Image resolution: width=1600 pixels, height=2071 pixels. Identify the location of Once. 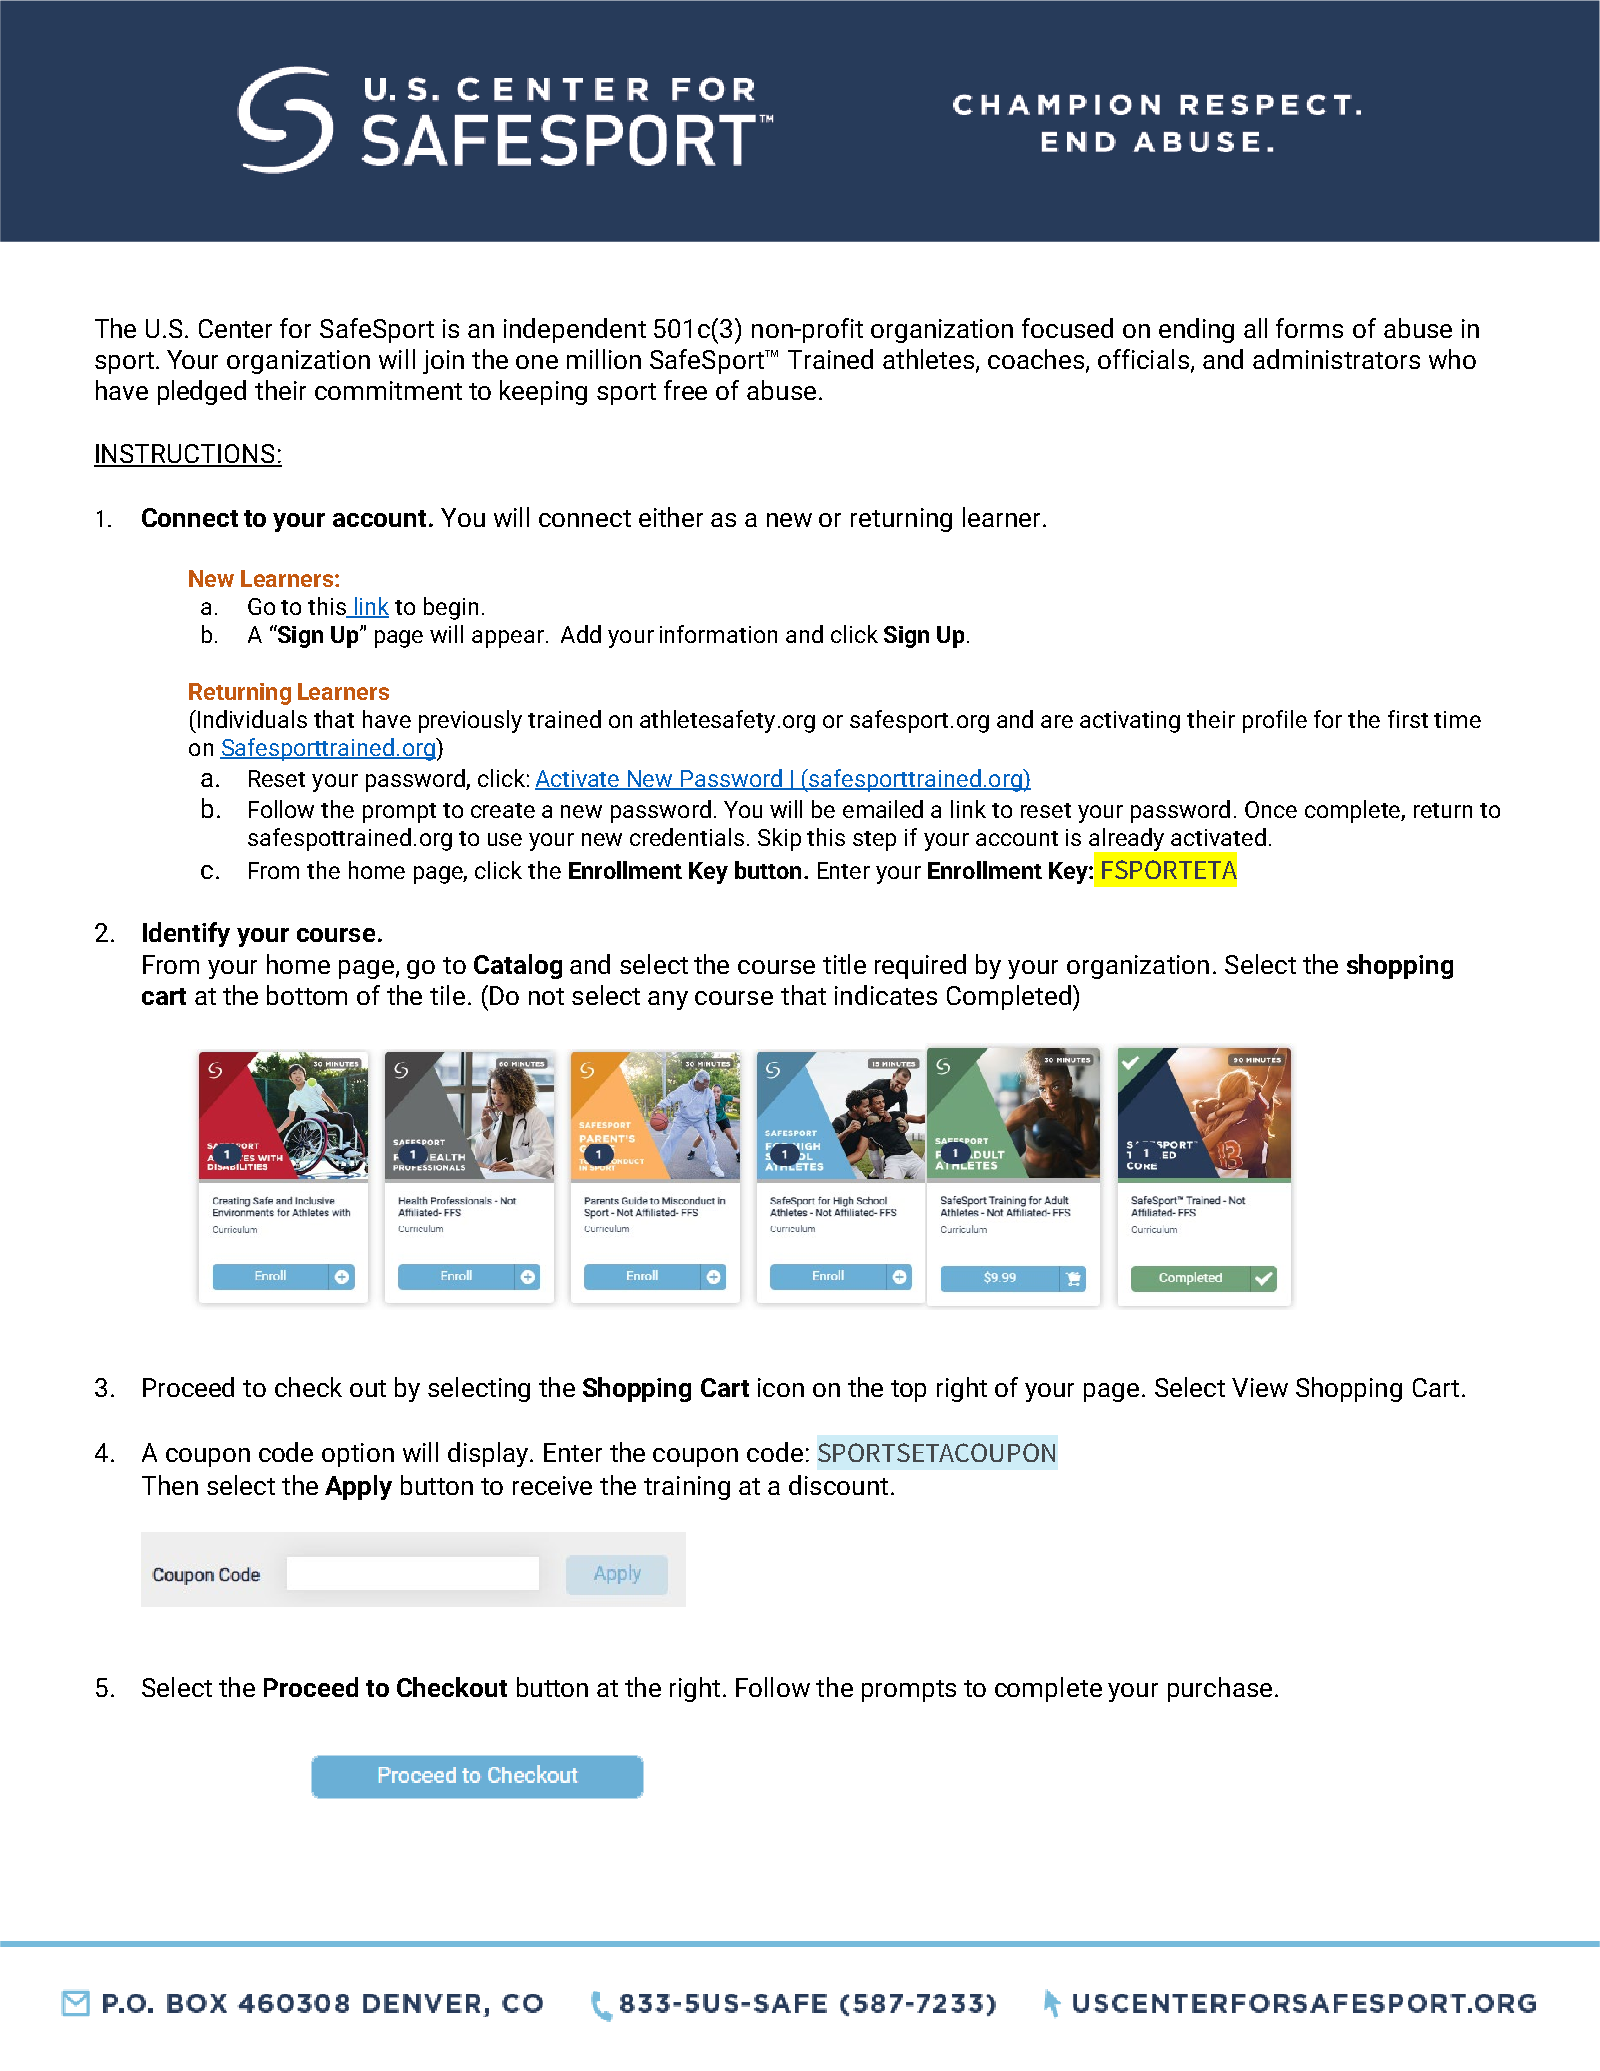
(1271, 809).
